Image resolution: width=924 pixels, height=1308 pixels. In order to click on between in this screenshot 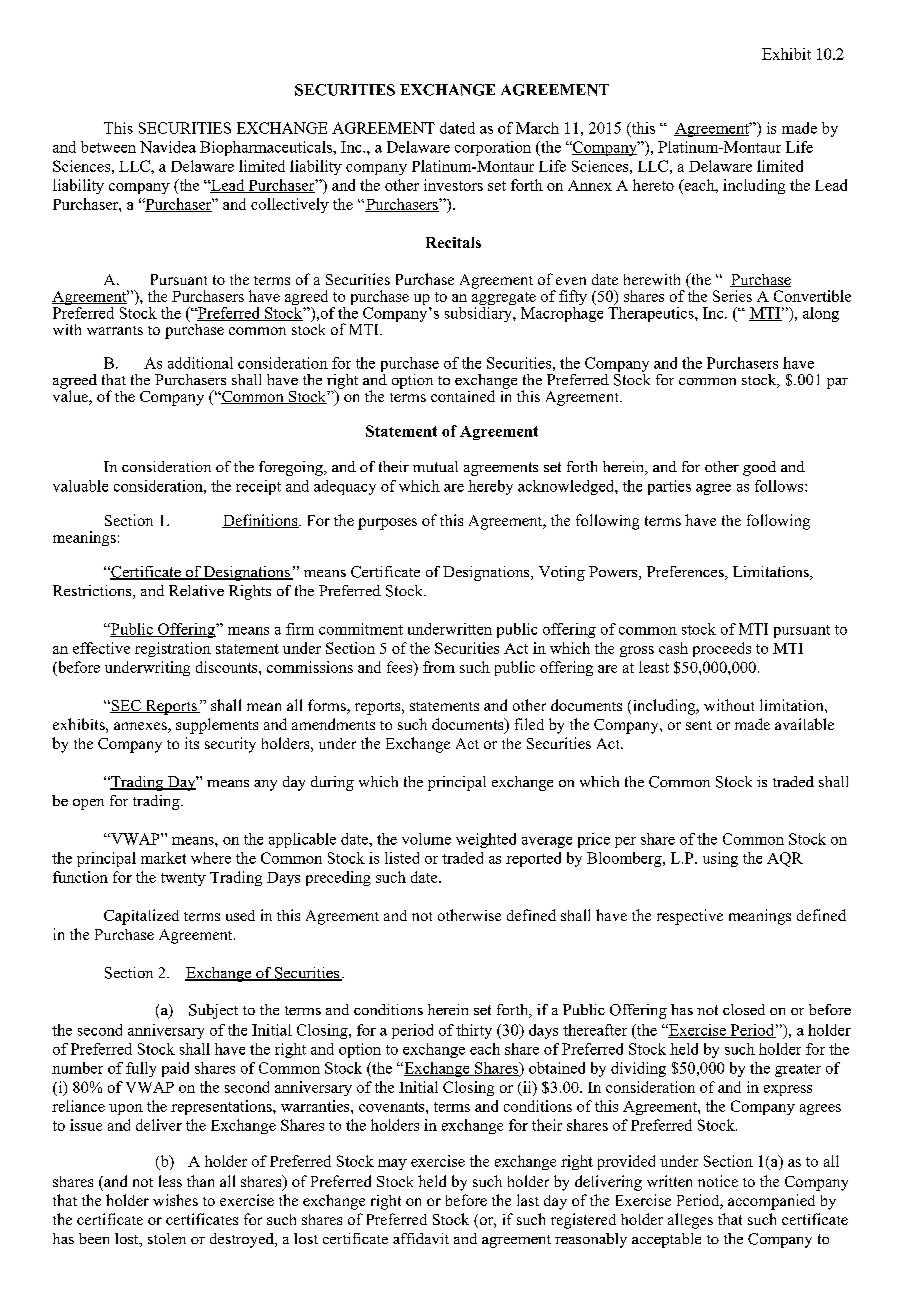, I will do `click(108, 147)`.
